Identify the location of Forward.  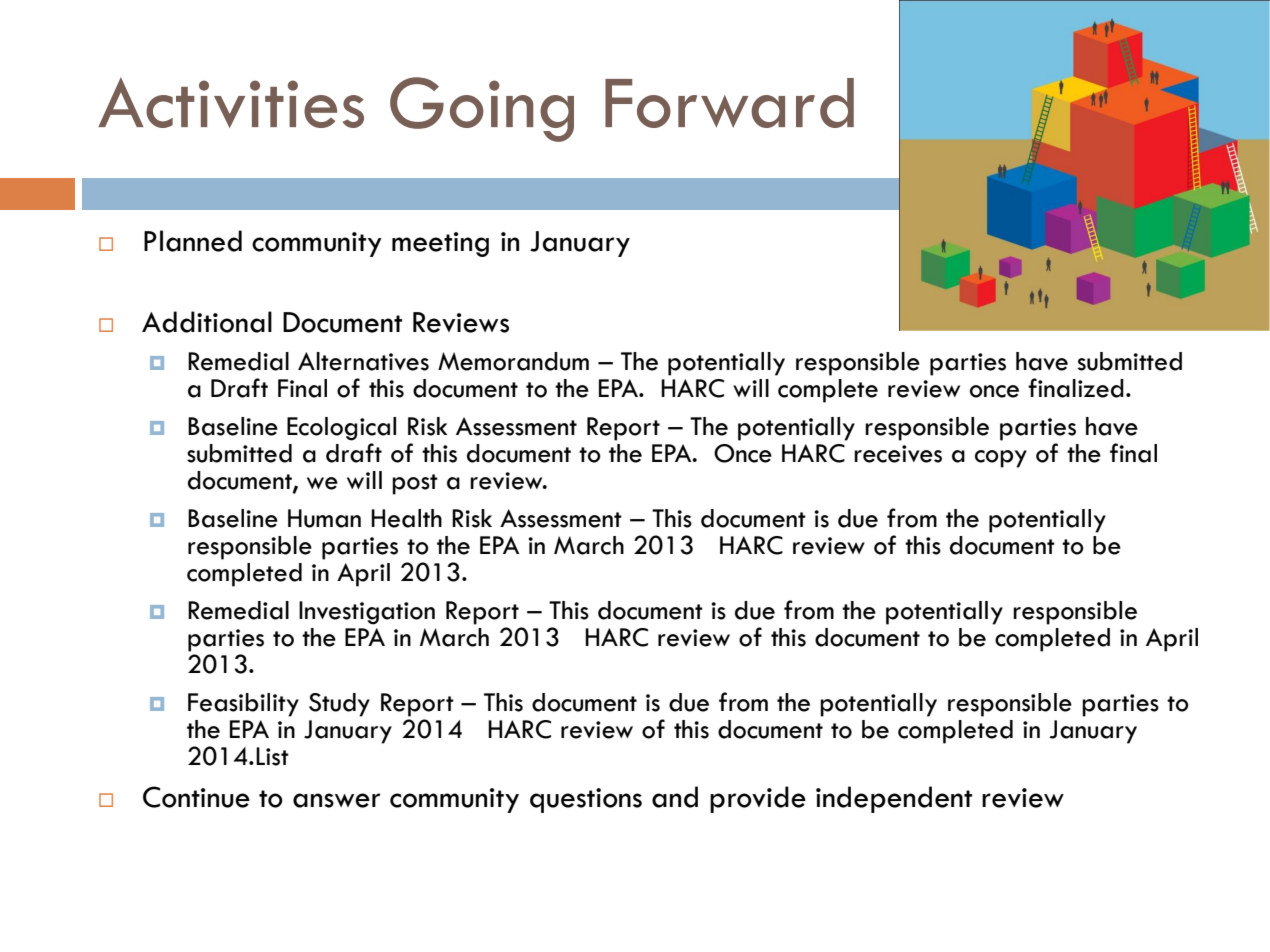
(729, 103).
